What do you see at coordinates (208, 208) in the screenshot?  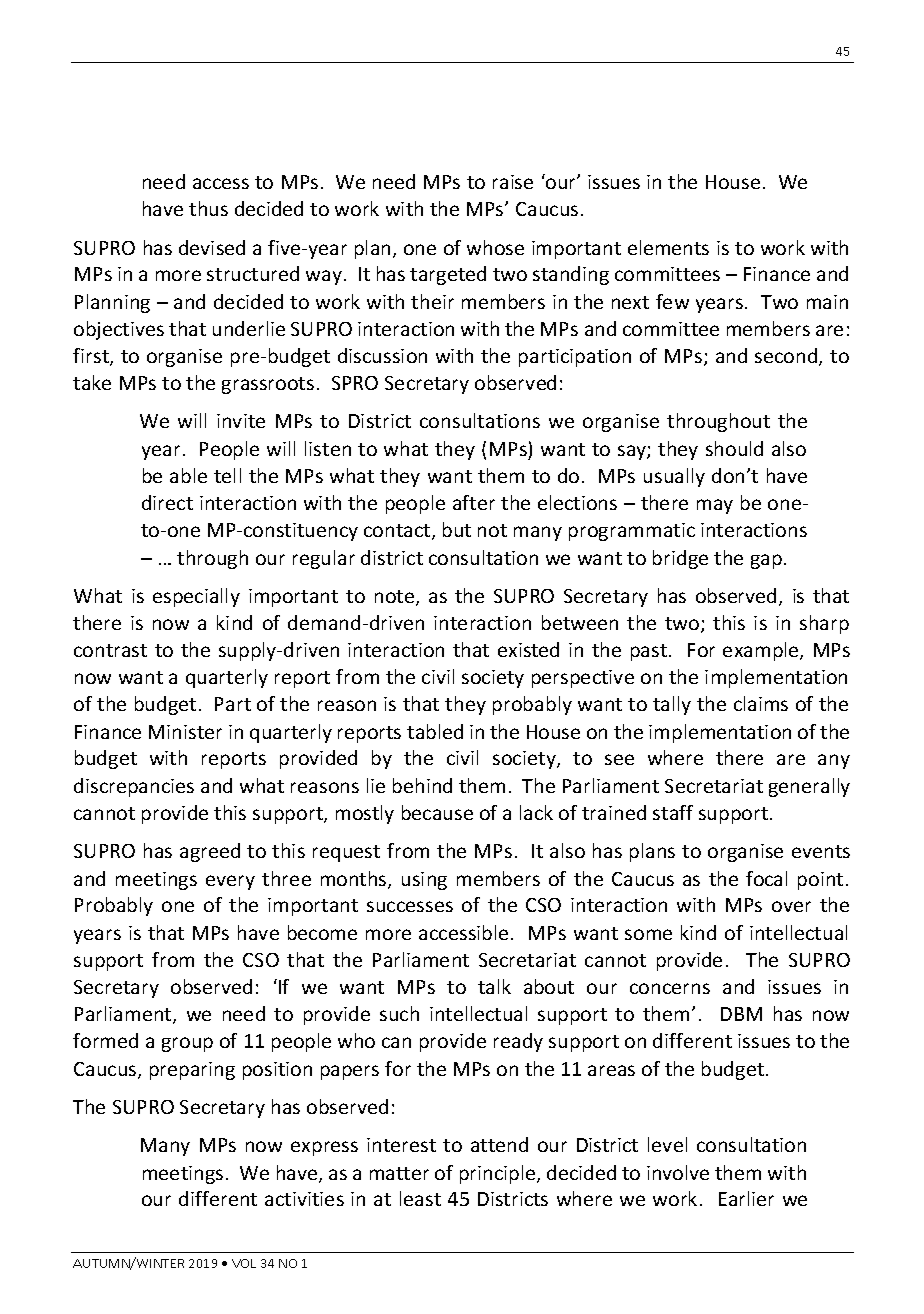 I see `thus` at bounding box center [208, 208].
